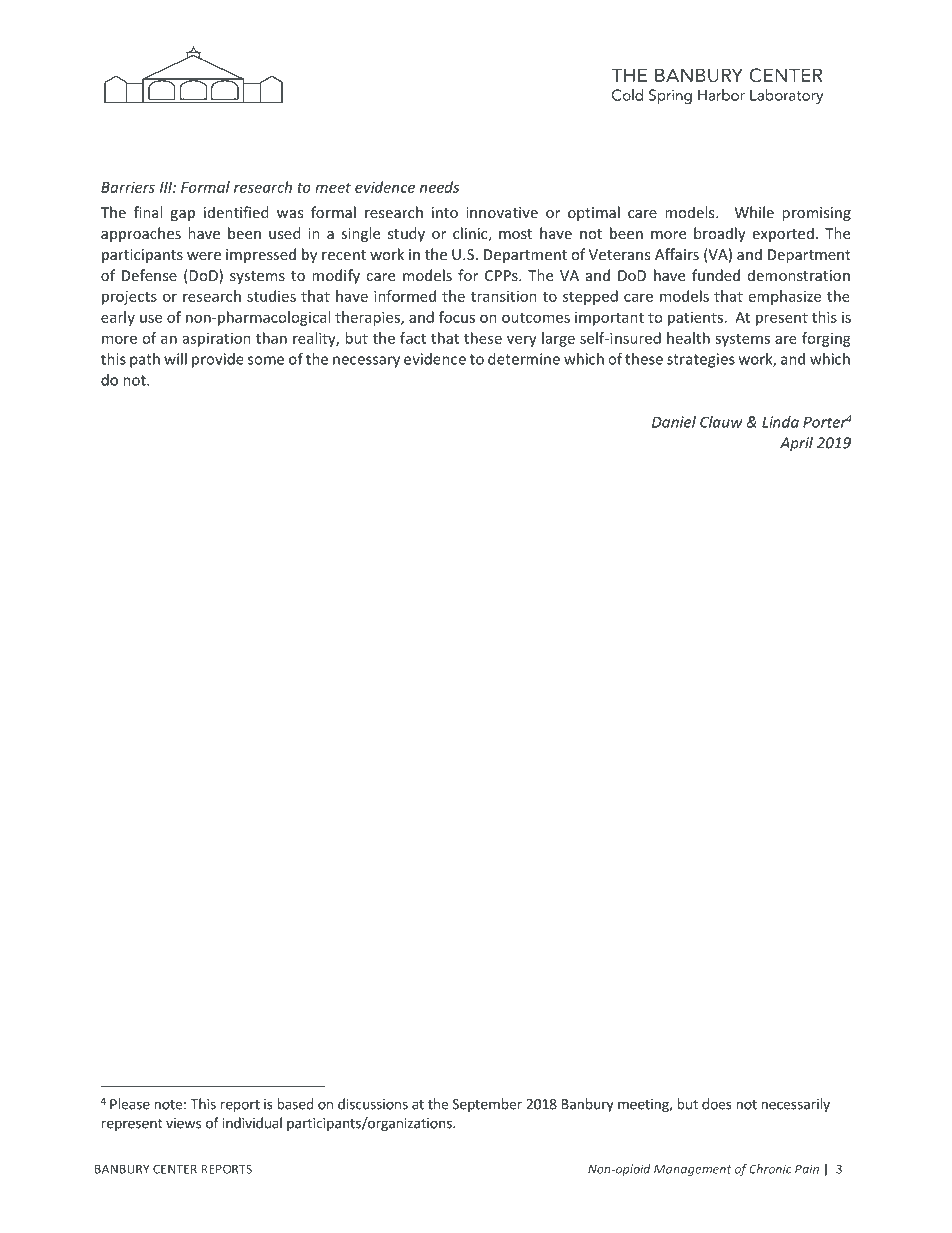  Describe the element at coordinates (780, 422) in the screenshot. I see `Linda` at that location.
